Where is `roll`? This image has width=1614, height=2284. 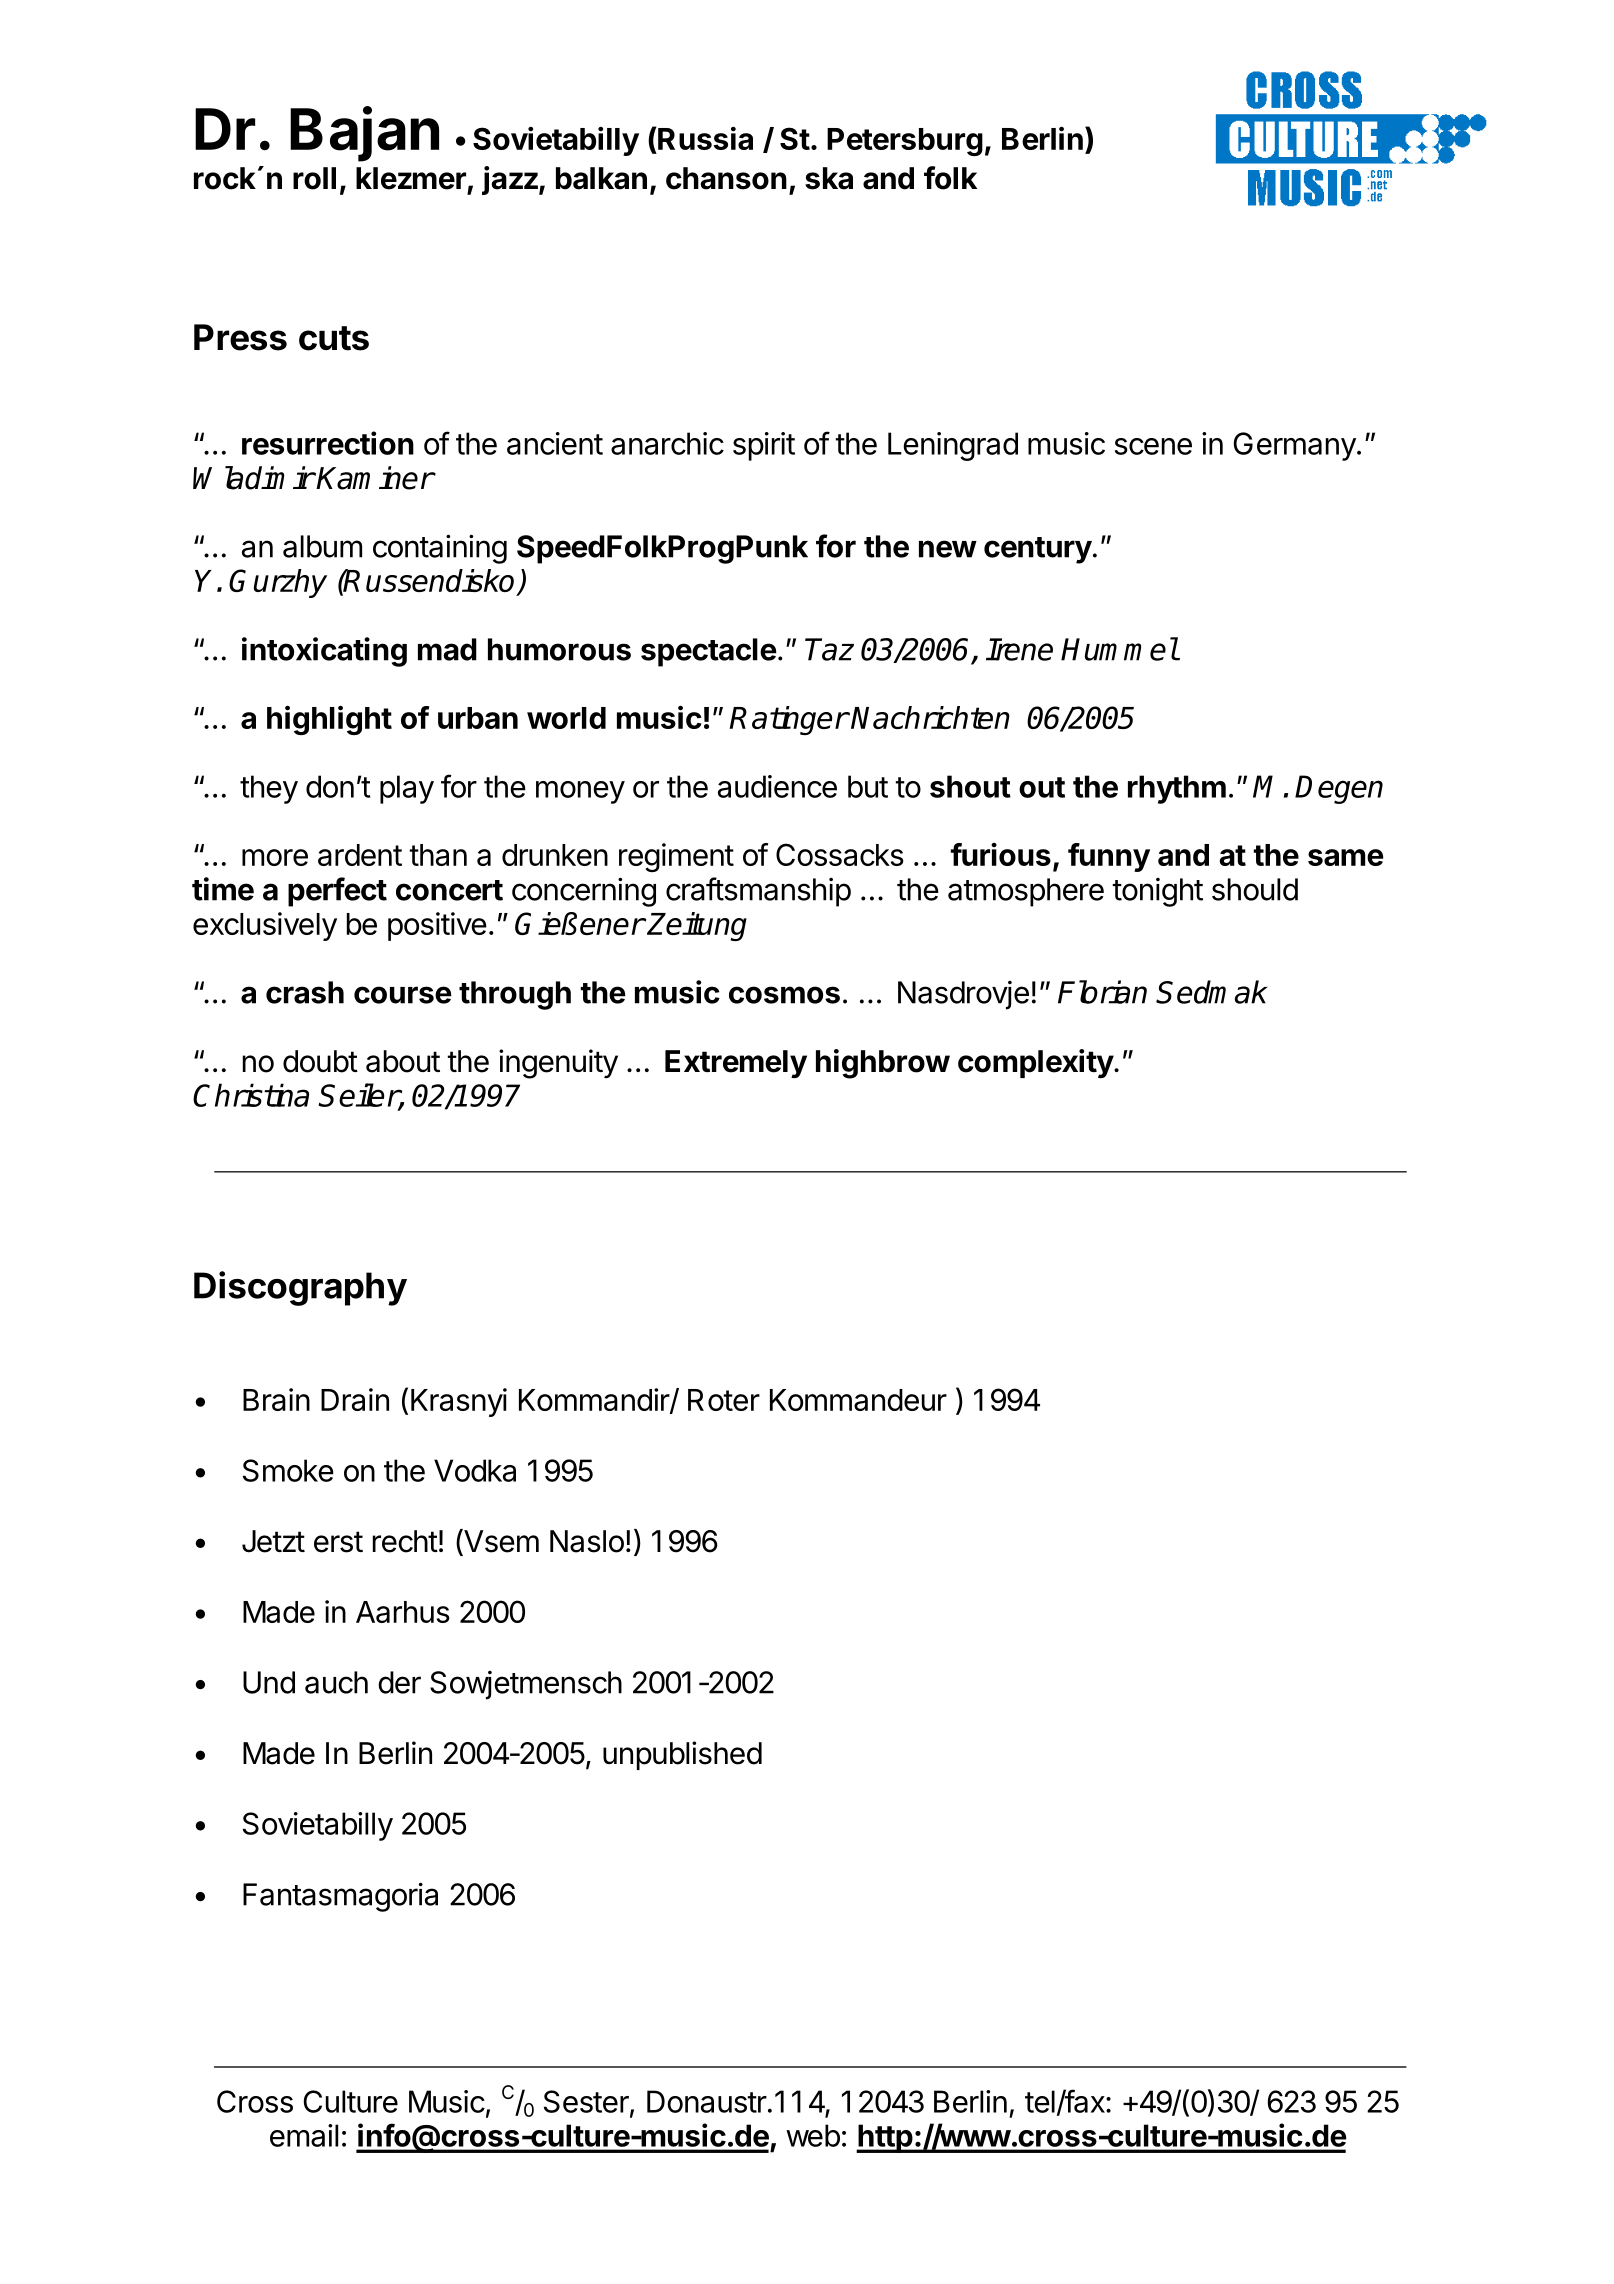 roll is located at coordinates (314, 178).
